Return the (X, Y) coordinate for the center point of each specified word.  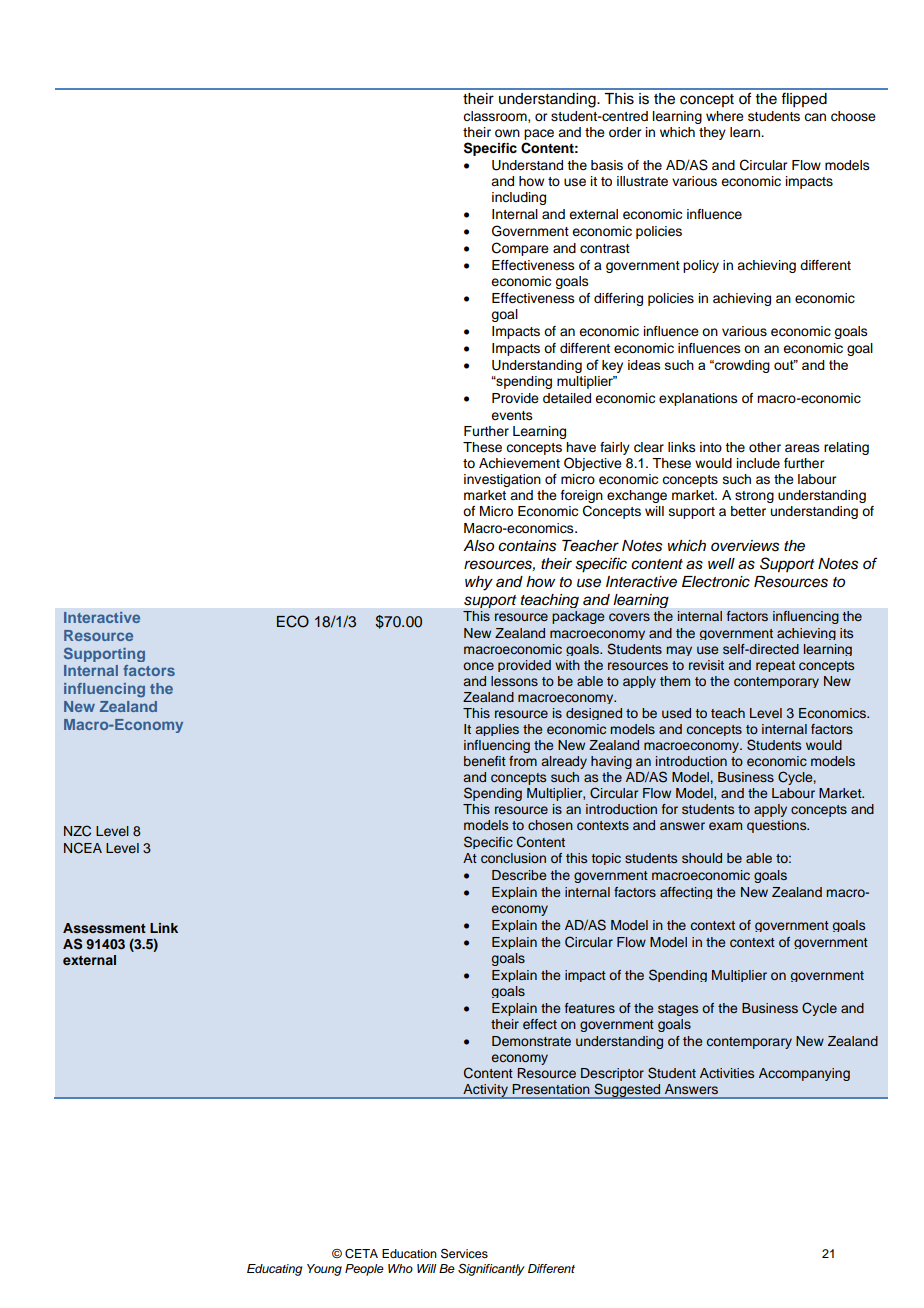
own (507, 133)
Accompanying (804, 1074)
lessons (514, 681)
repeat (775, 666)
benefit (485, 761)
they (712, 133)
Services (464, 1253)
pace (539, 134)
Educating (274, 1270)
